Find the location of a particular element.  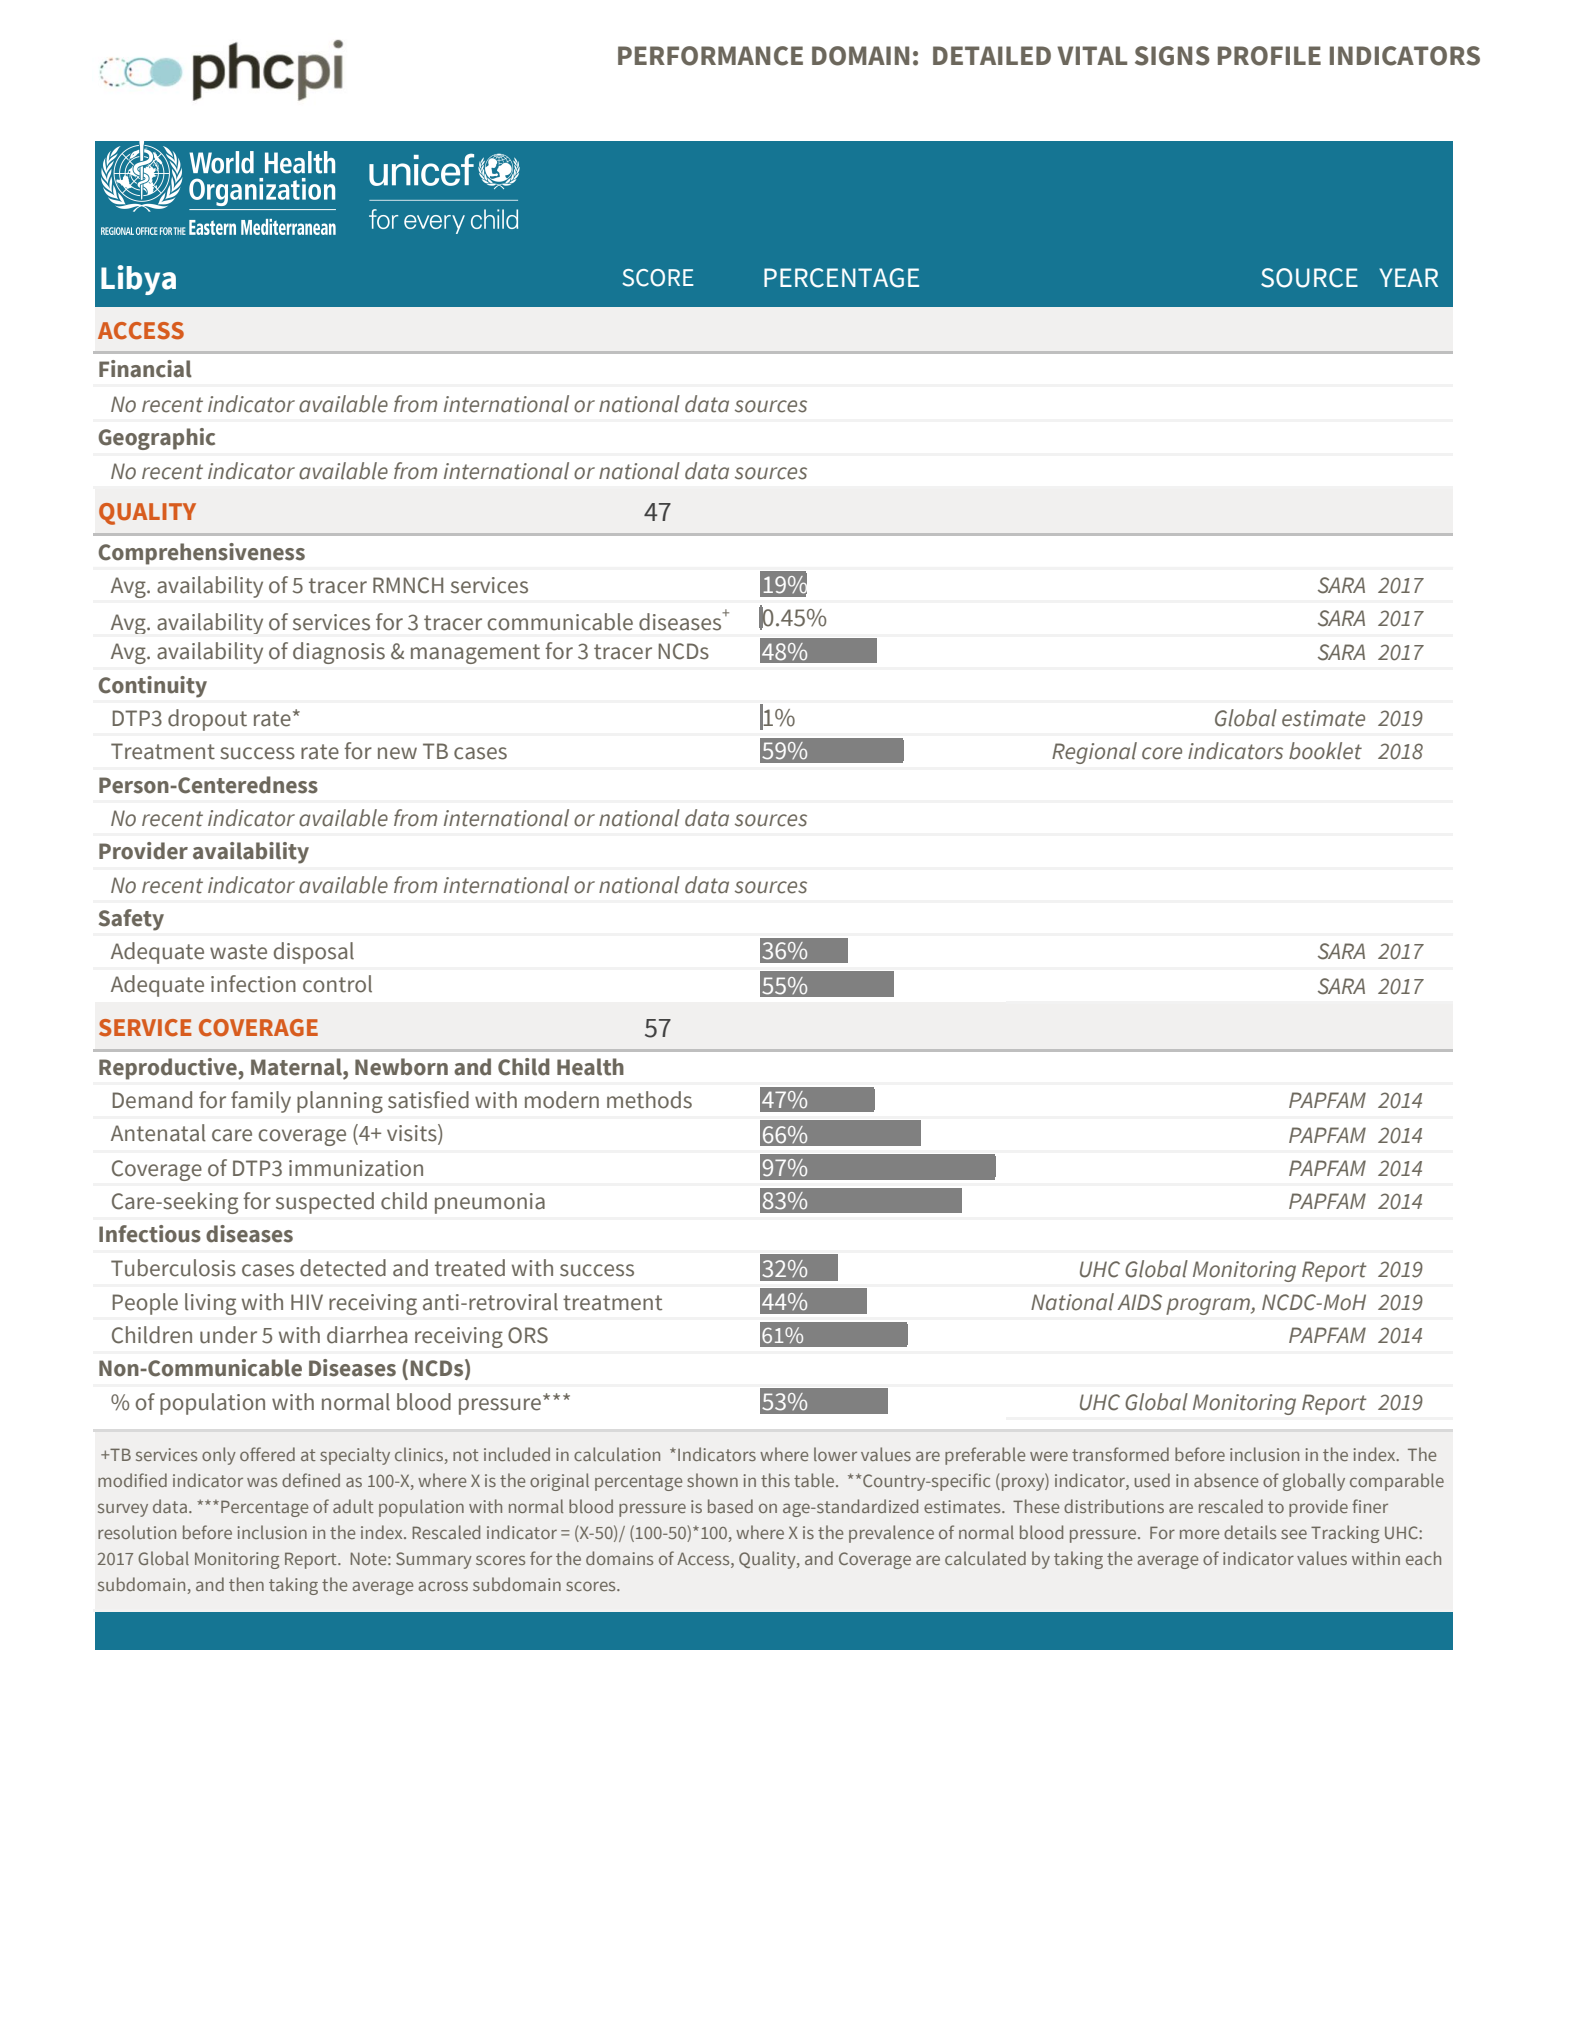

booklet is located at coordinates (1325, 751).
